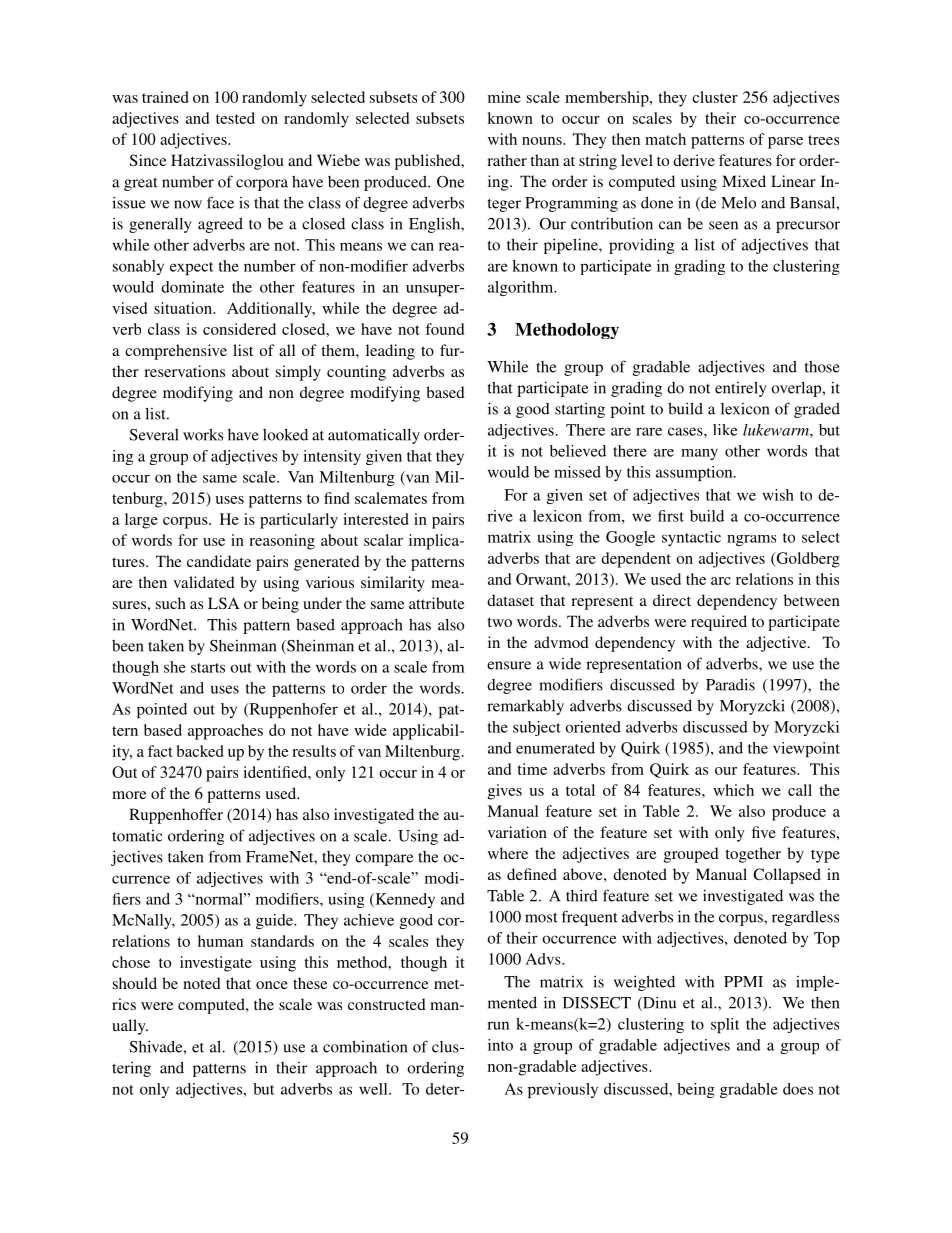 This document has height=1233, width=952. Describe the element at coordinates (764, 832) in the document. I see `five` at that location.
